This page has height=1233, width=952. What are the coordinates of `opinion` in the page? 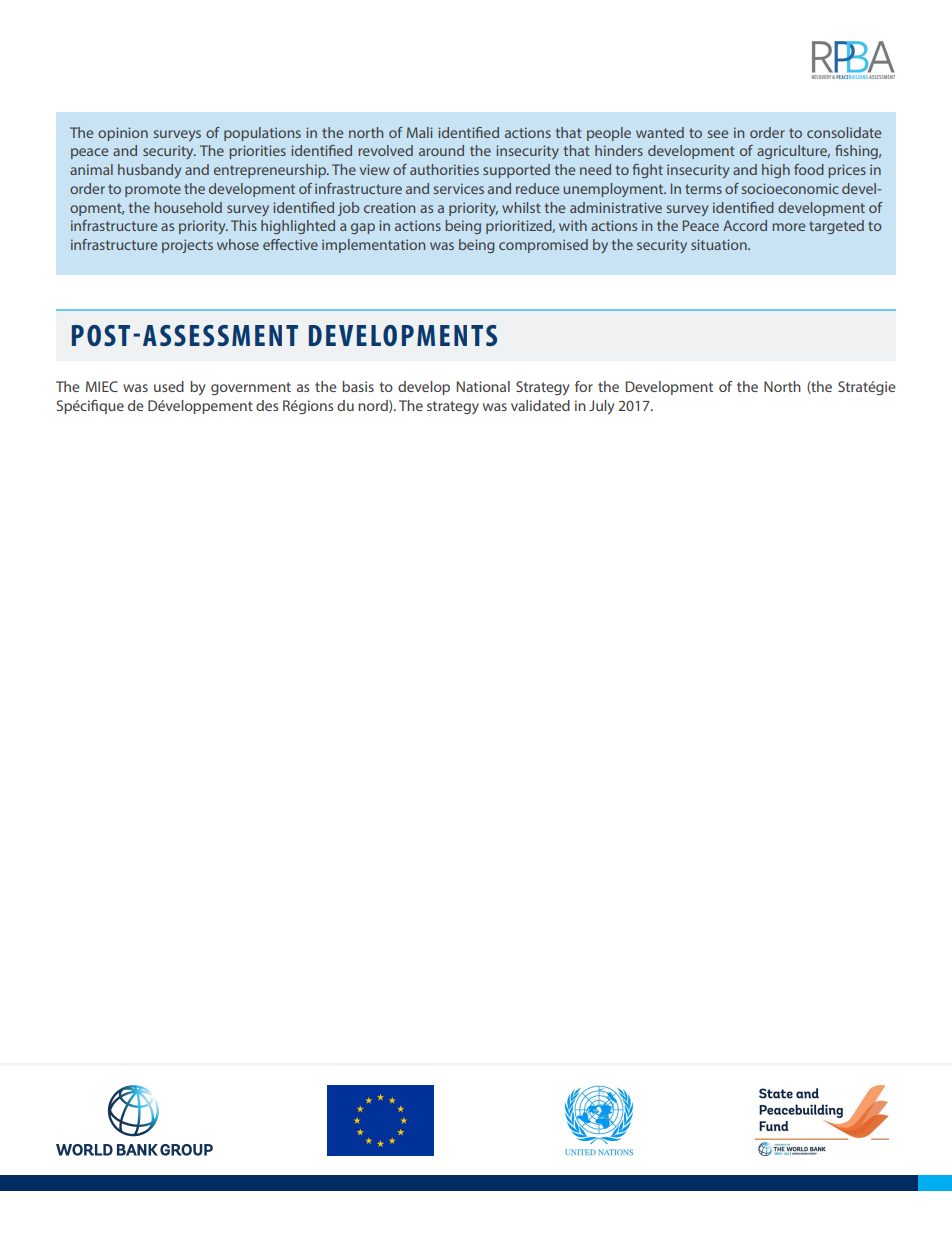 It's located at (123, 134).
